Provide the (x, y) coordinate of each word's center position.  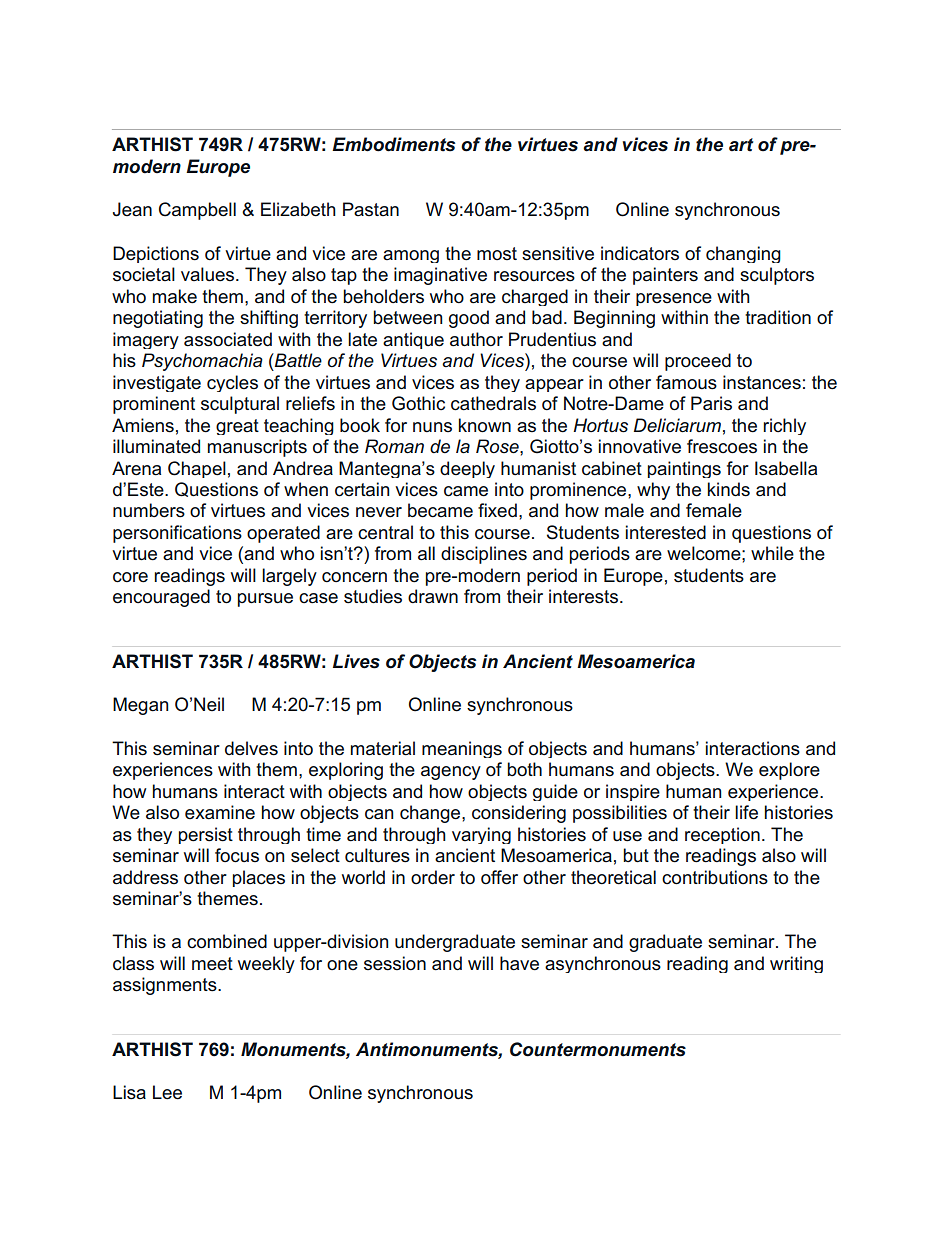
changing (743, 254)
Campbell (197, 211)
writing (796, 964)
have (519, 963)
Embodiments (393, 144)
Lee (167, 1092)
